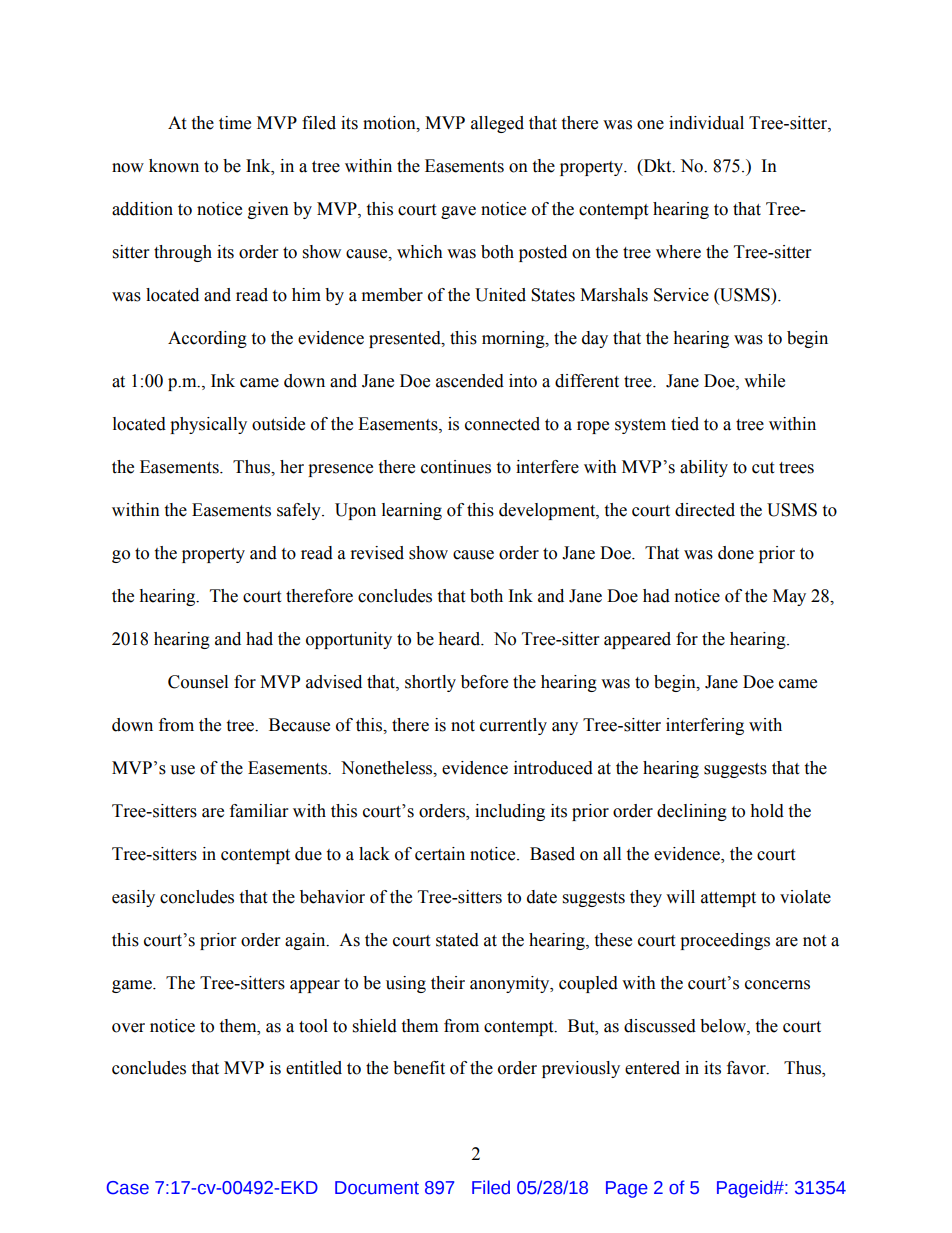 This document has height=1233, width=952. I want to click on continues, so click(456, 467).
